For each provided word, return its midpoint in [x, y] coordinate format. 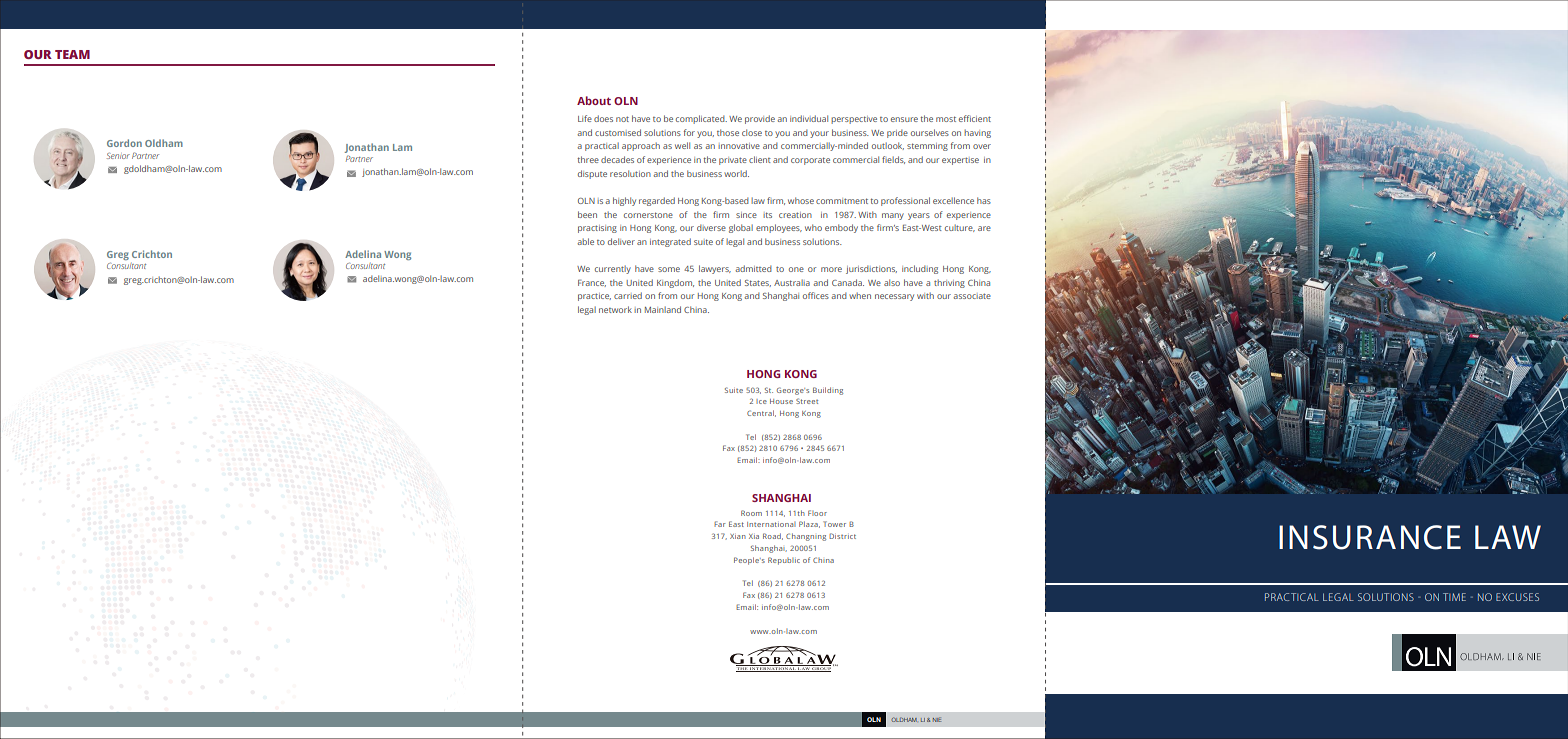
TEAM [72, 54]
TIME [1454, 597]
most [946, 119]
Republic [784, 561]
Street [807, 401]
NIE [937, 719]
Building [828, 391]
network [615, 309]
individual [809, 118]
